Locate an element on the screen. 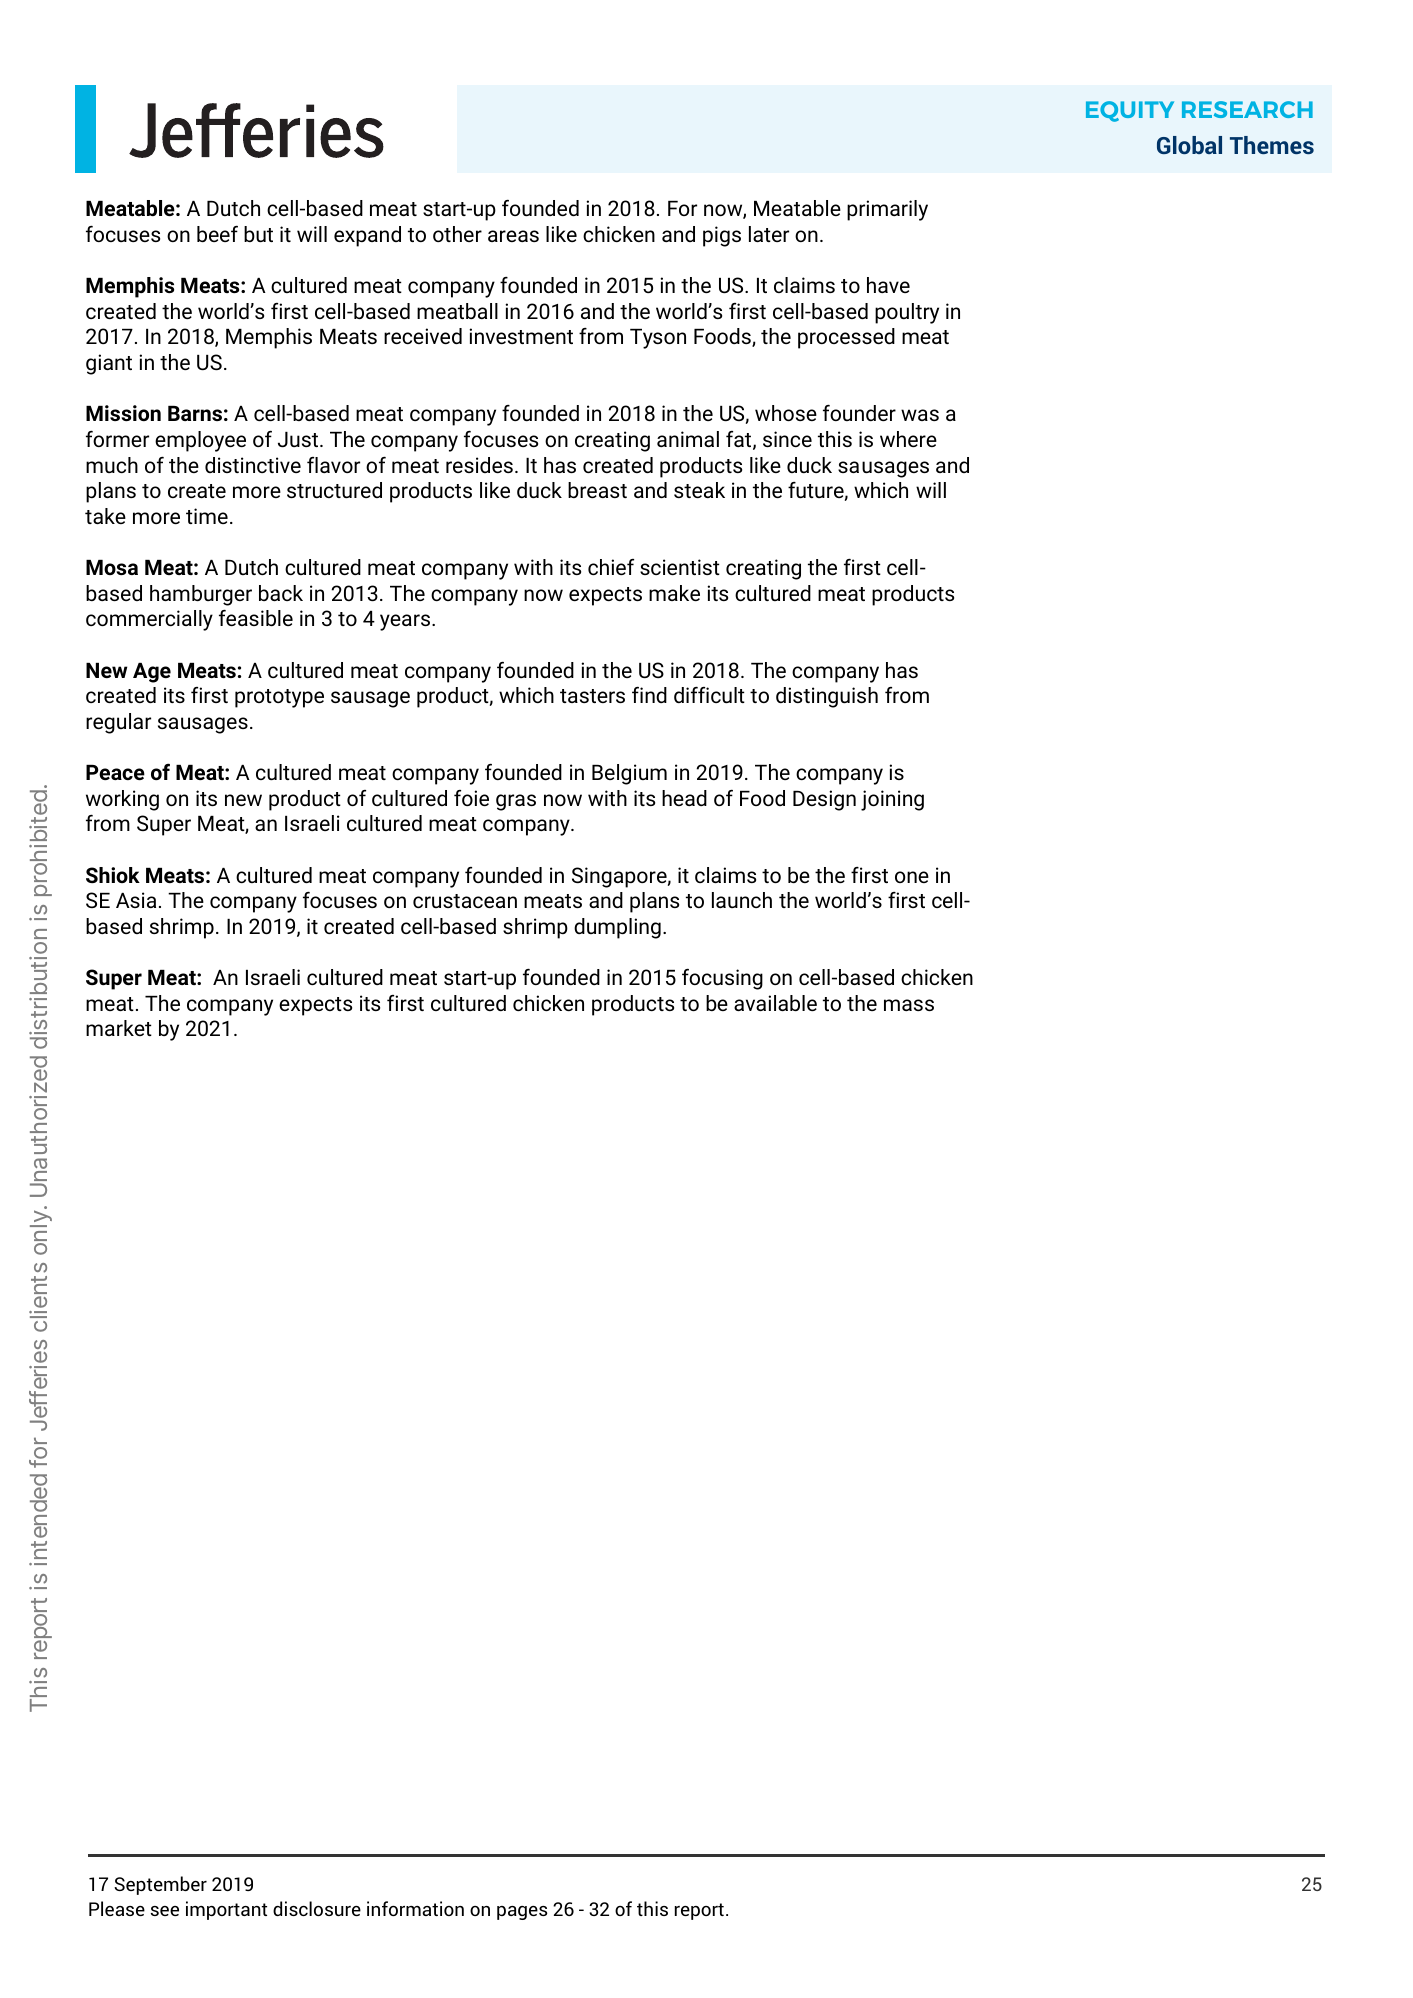 This screenshot has width=1413, height=1998. important is located at coordinates (226, 1910).
